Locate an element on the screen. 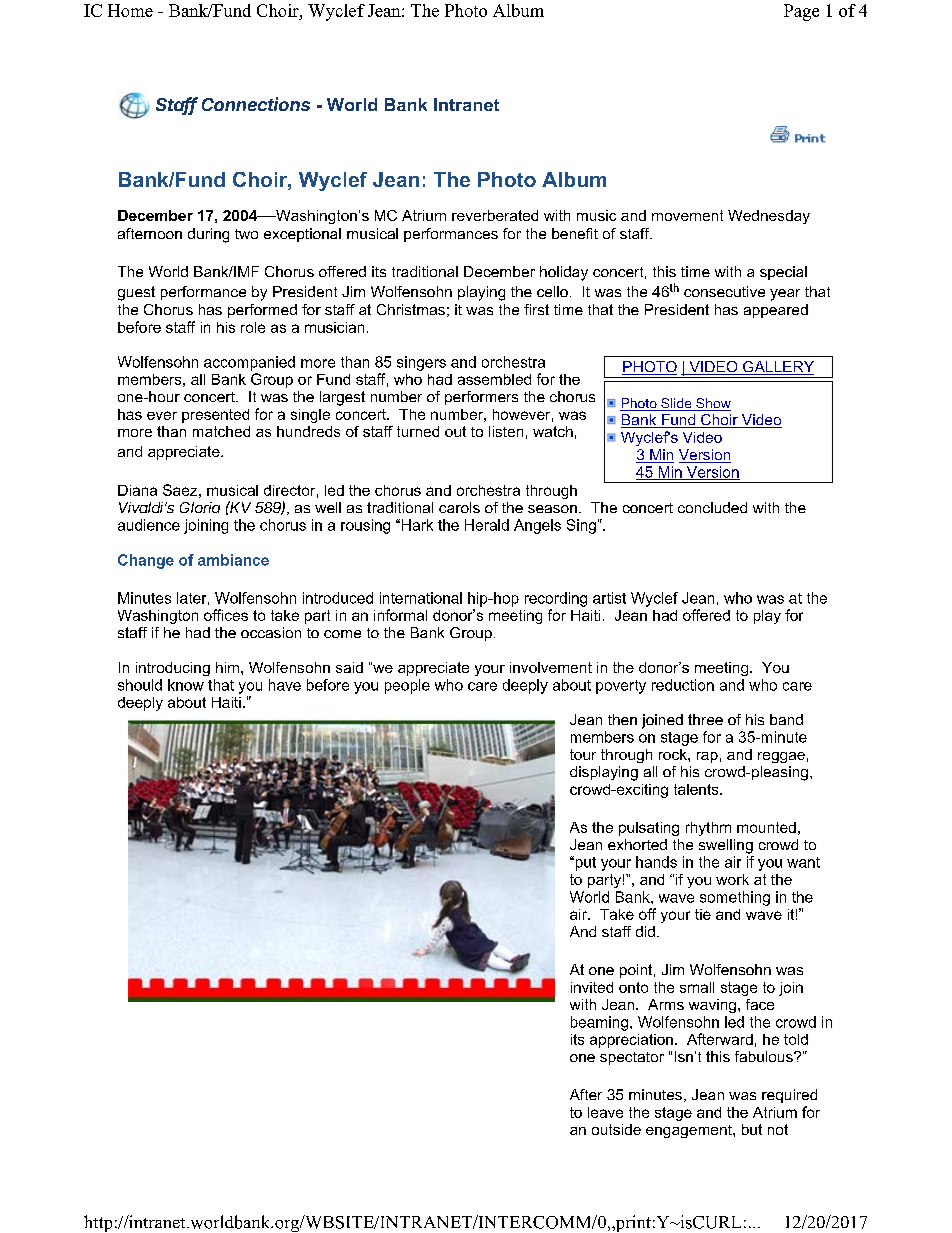  performers is located at coordinates (481, 398).
